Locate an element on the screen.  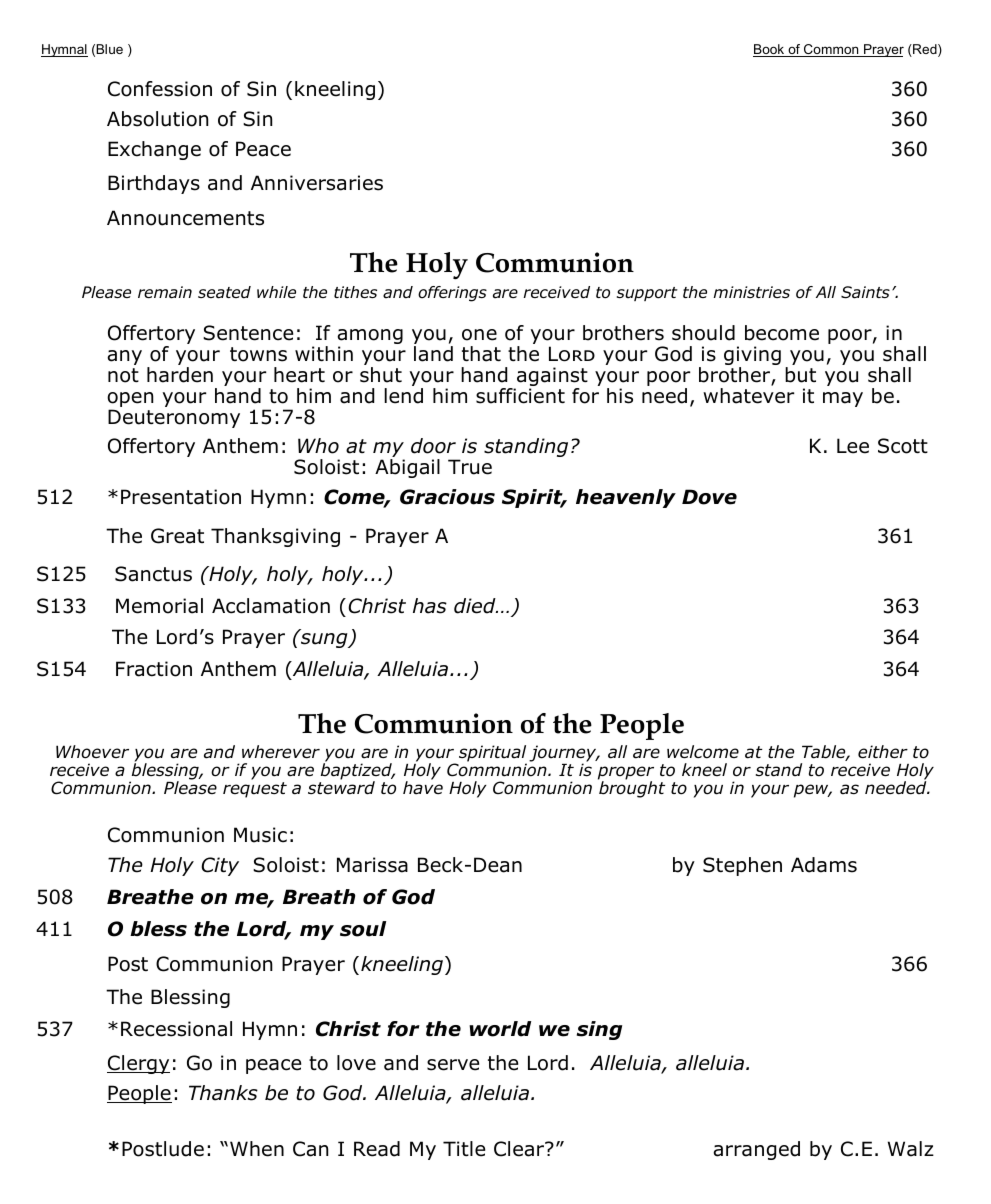
Confession is located at coordinates (160, 89).
